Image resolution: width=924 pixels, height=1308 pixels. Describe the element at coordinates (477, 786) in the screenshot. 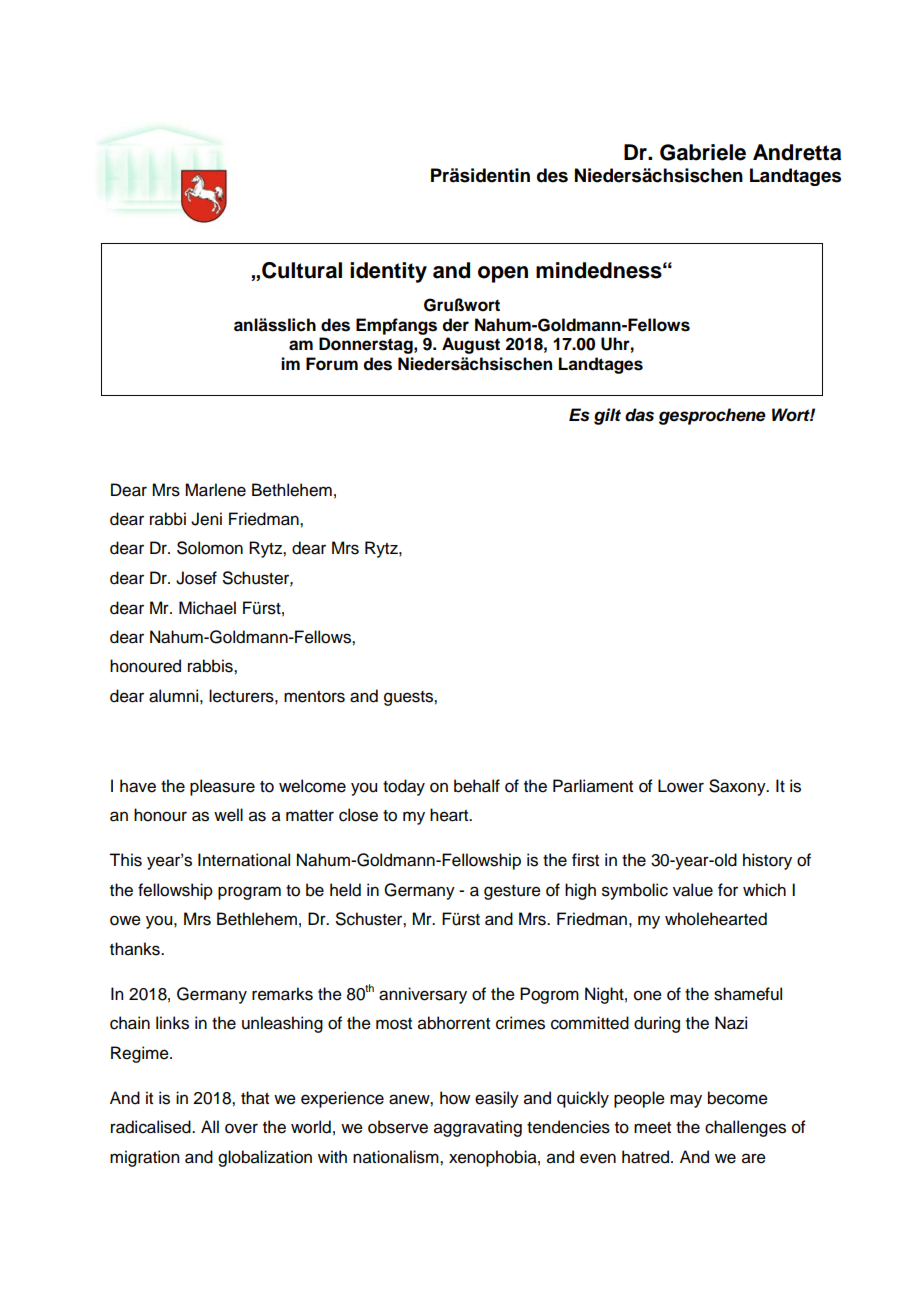

I see `behalf` at that location.
